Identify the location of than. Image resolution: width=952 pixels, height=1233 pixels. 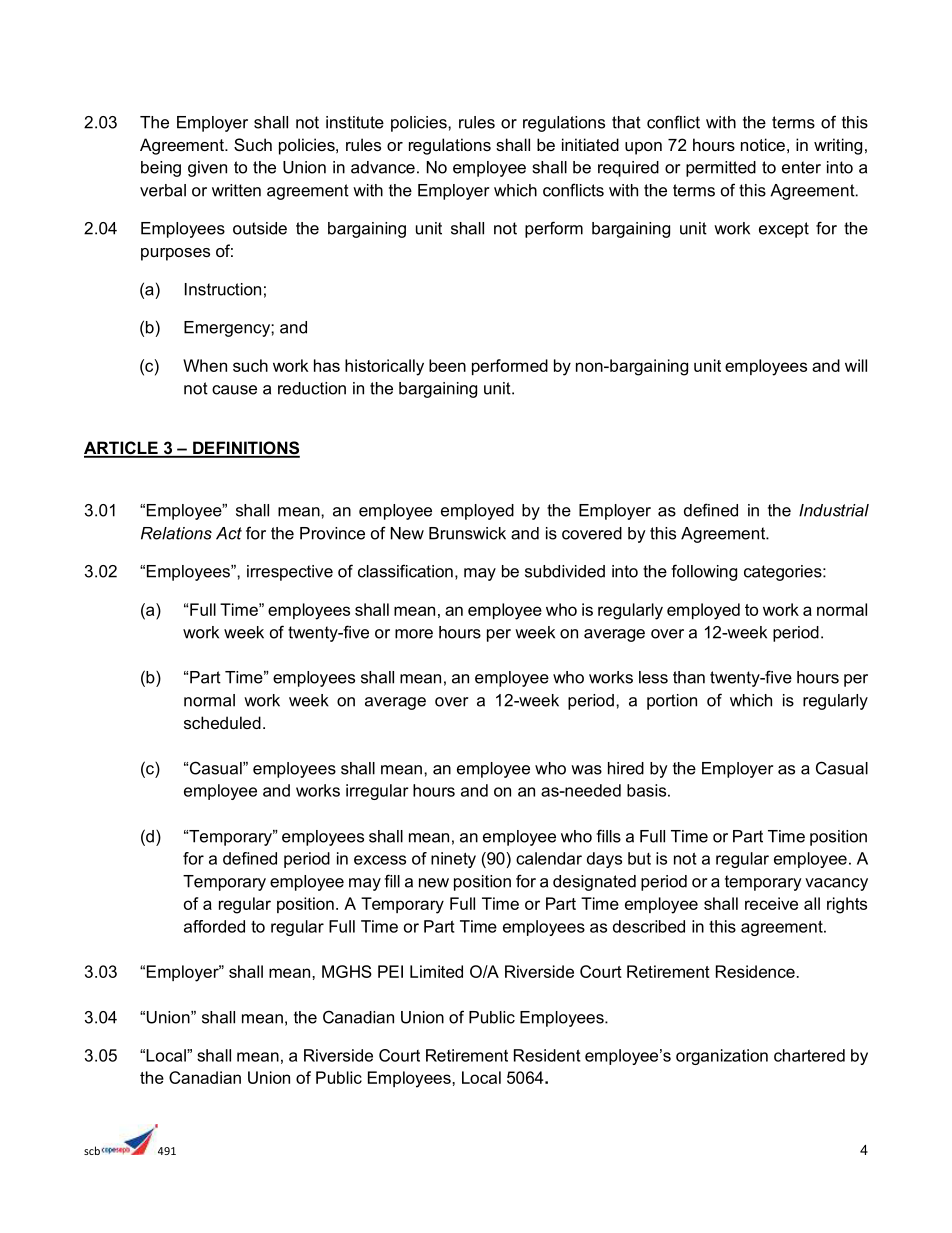
(689, 677).
